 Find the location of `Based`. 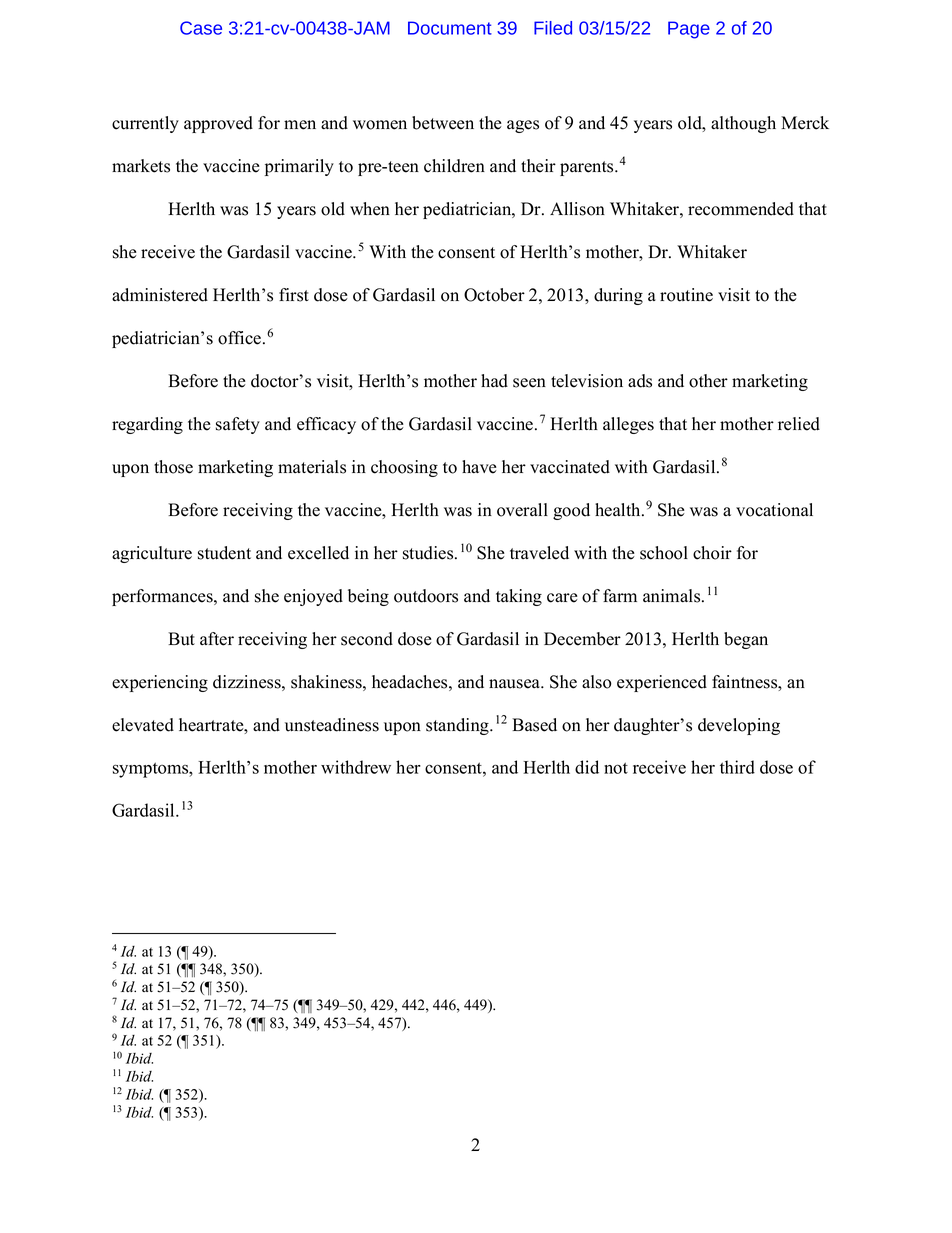

Based is located at coordinates (534, 725).
